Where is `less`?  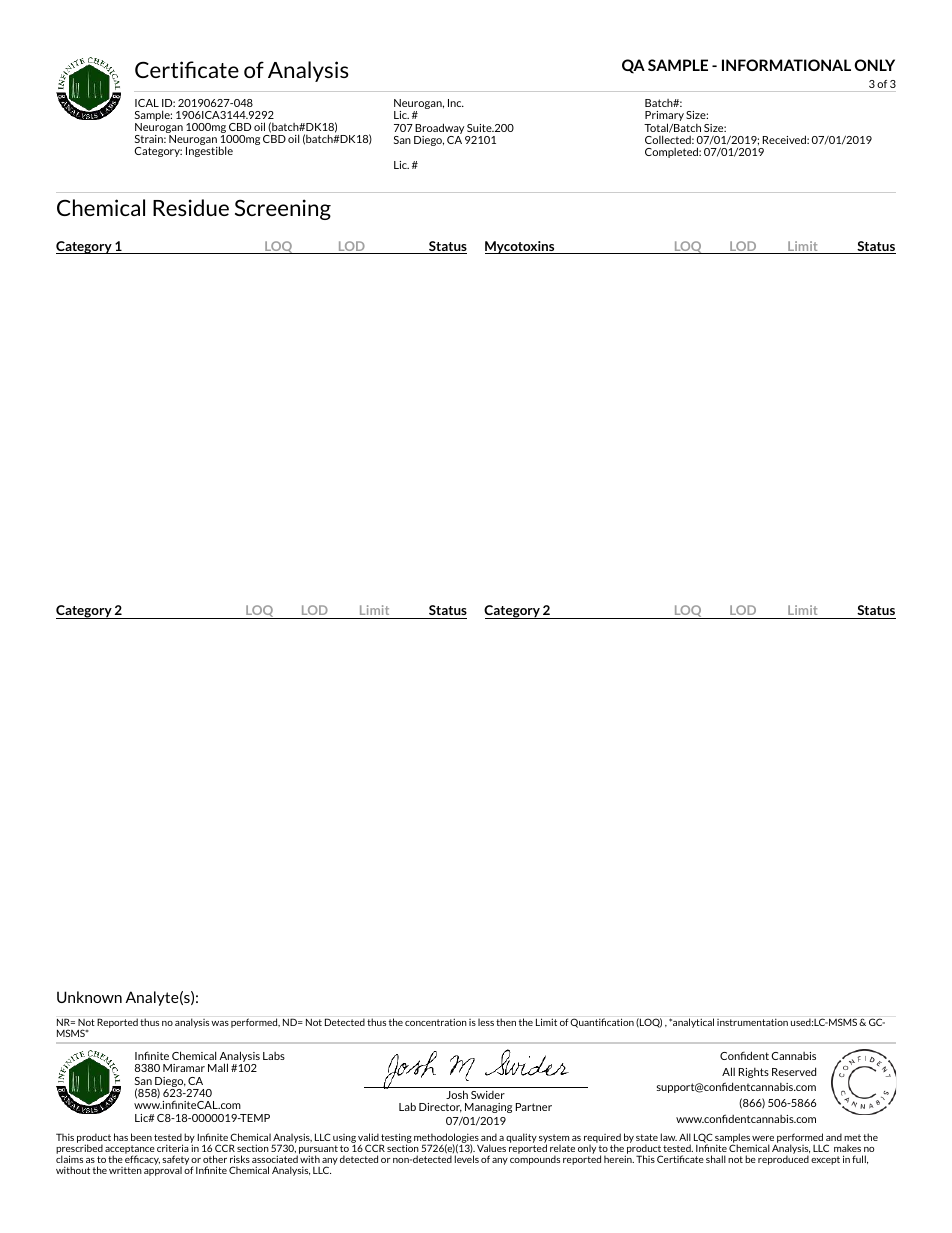 less is located at coordinates (486, 1022).
